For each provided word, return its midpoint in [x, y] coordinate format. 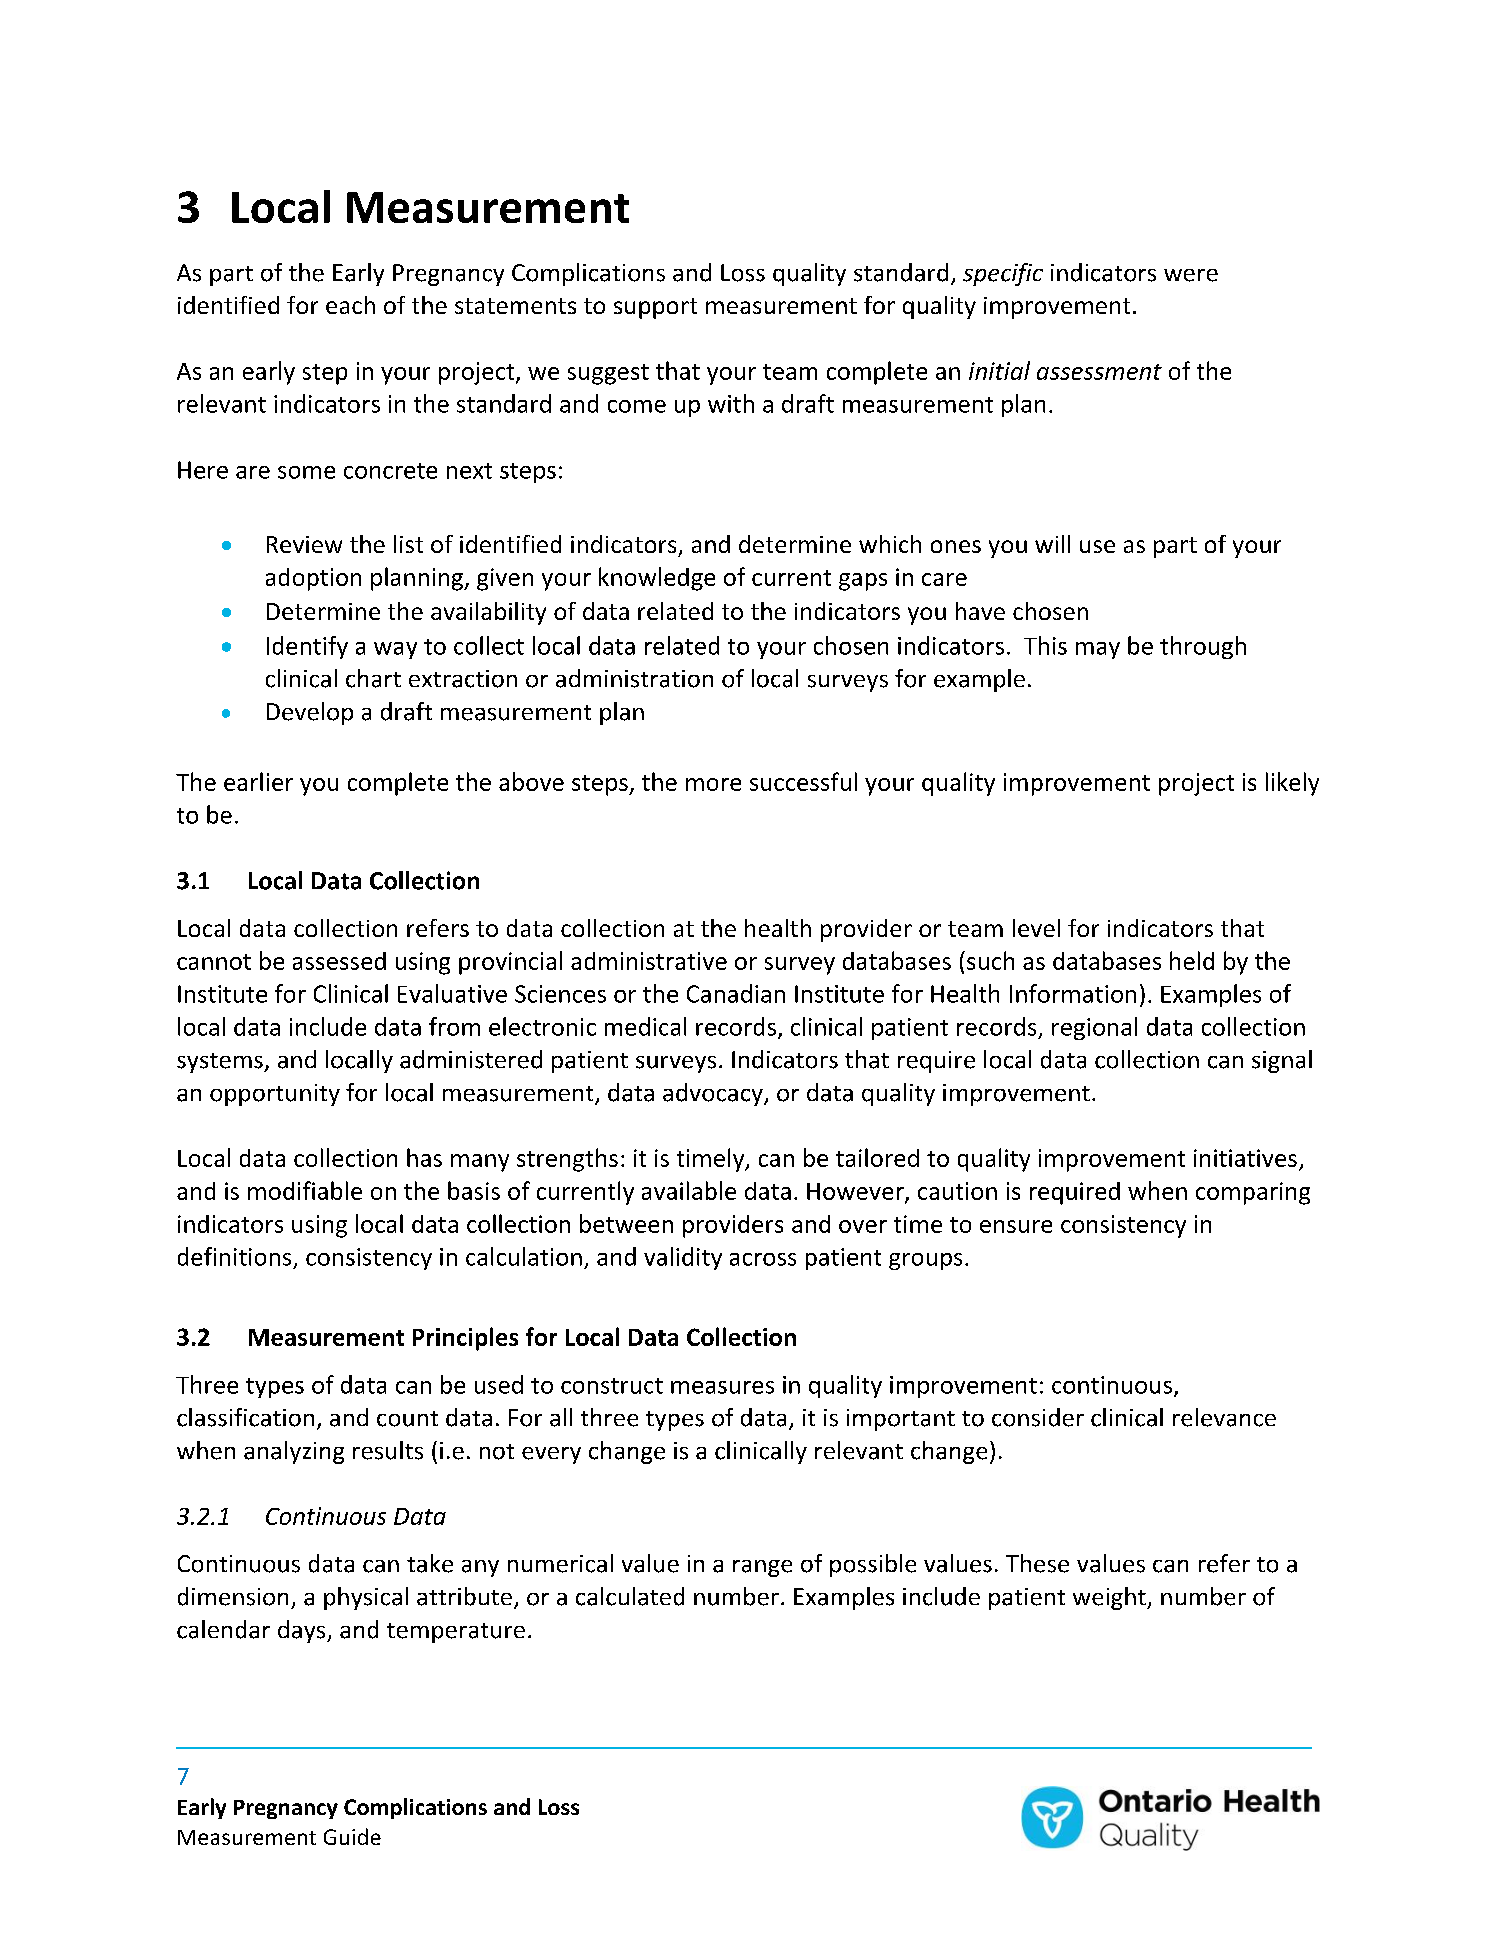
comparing [1253, 1193]
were [1191, 275]
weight [1110, 1598]
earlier [258, 781]
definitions [234, 1256]
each [350, 305]
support [655, 308]
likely [1292, 784]
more [713, 784]
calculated [630, 1596]
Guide [352, 1836]
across [763, 1259]
